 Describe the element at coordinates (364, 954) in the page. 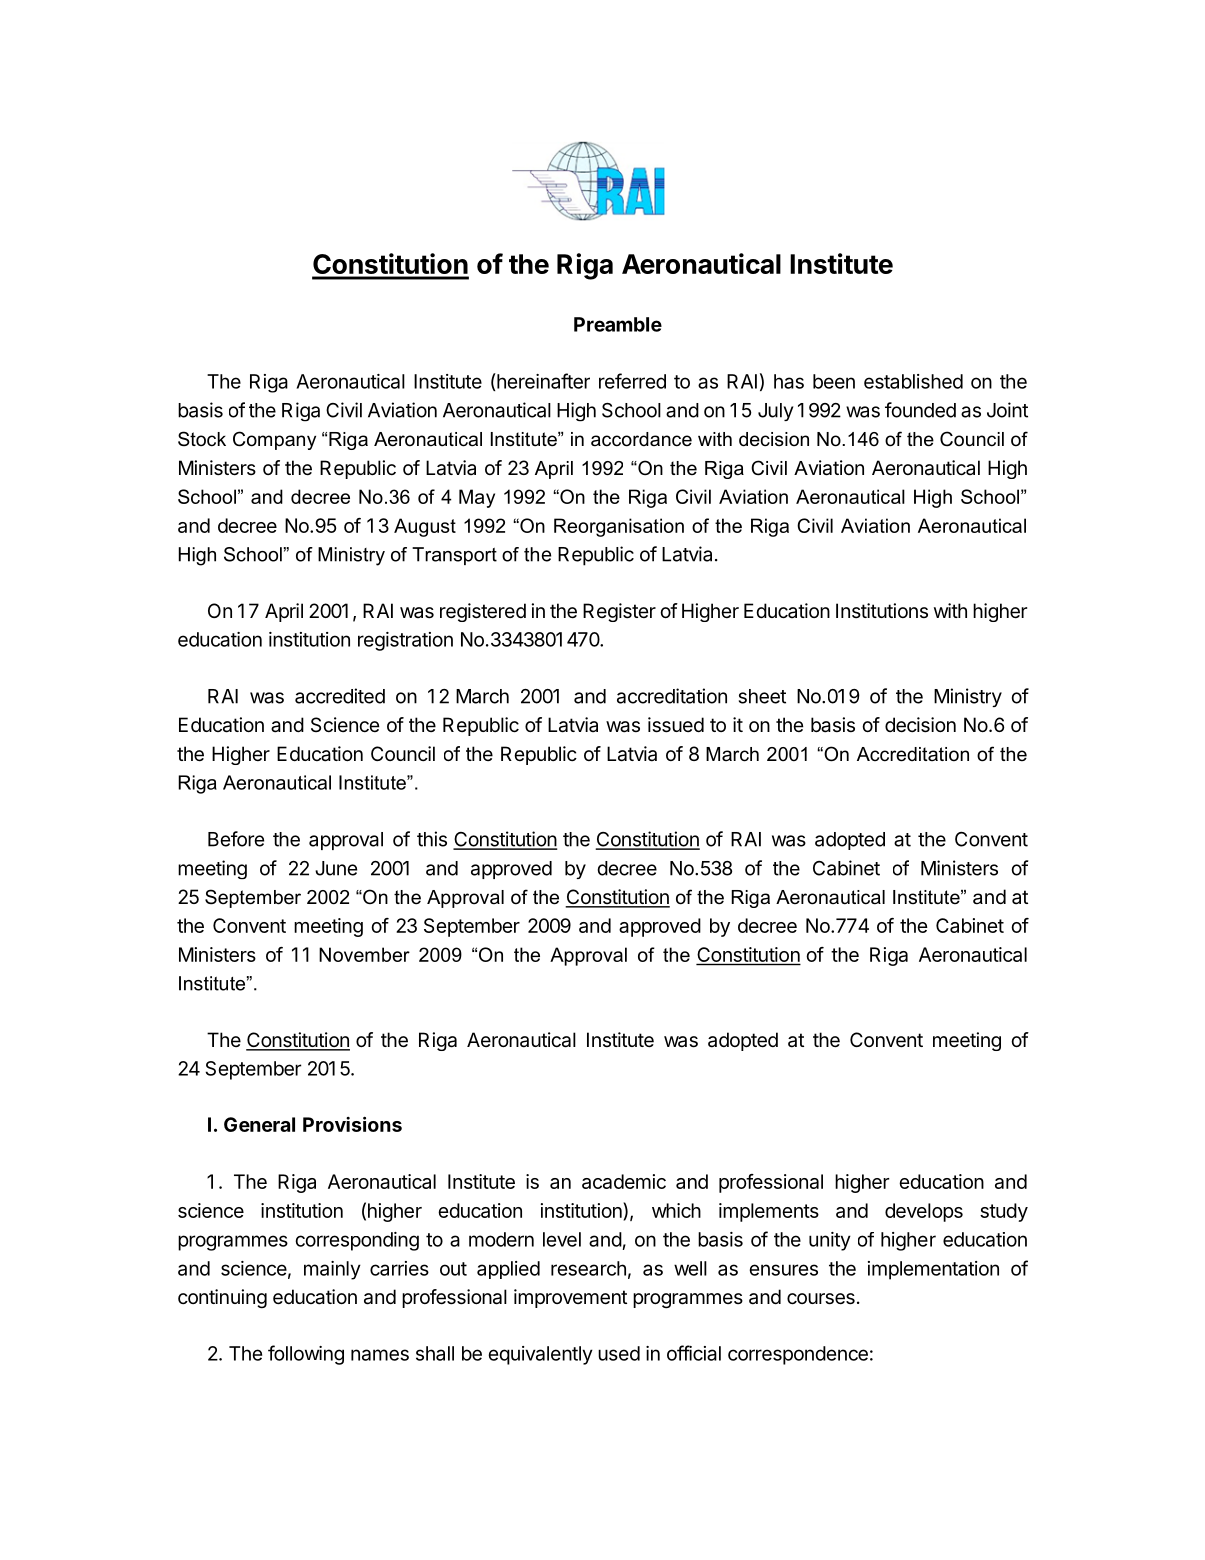

I see `November` at that location.
